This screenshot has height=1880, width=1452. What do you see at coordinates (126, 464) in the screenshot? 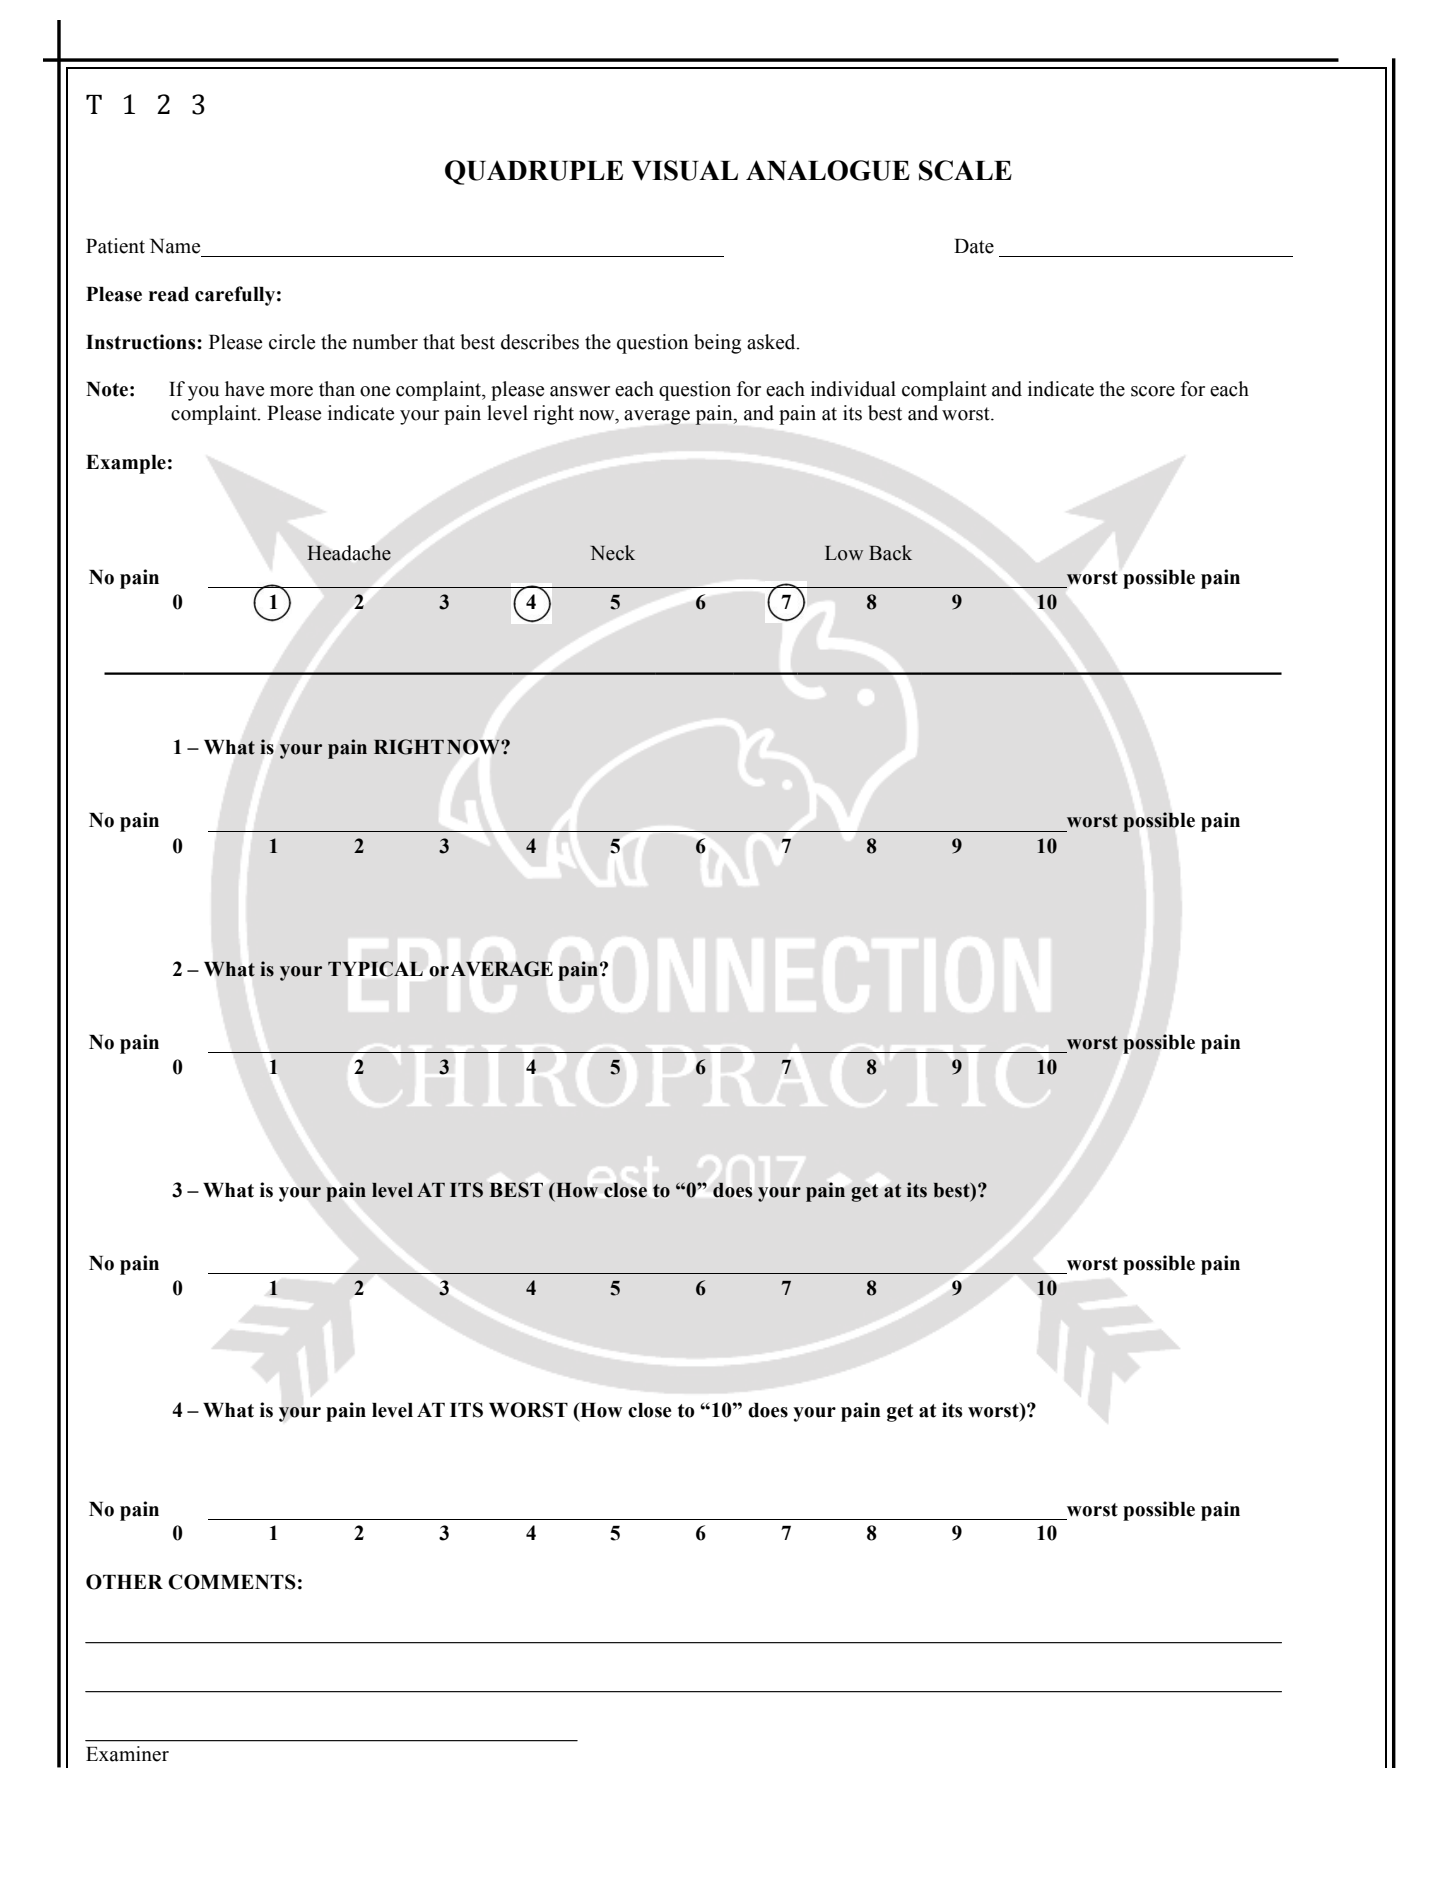
I see `Example` at bounding box center [126, 464].
